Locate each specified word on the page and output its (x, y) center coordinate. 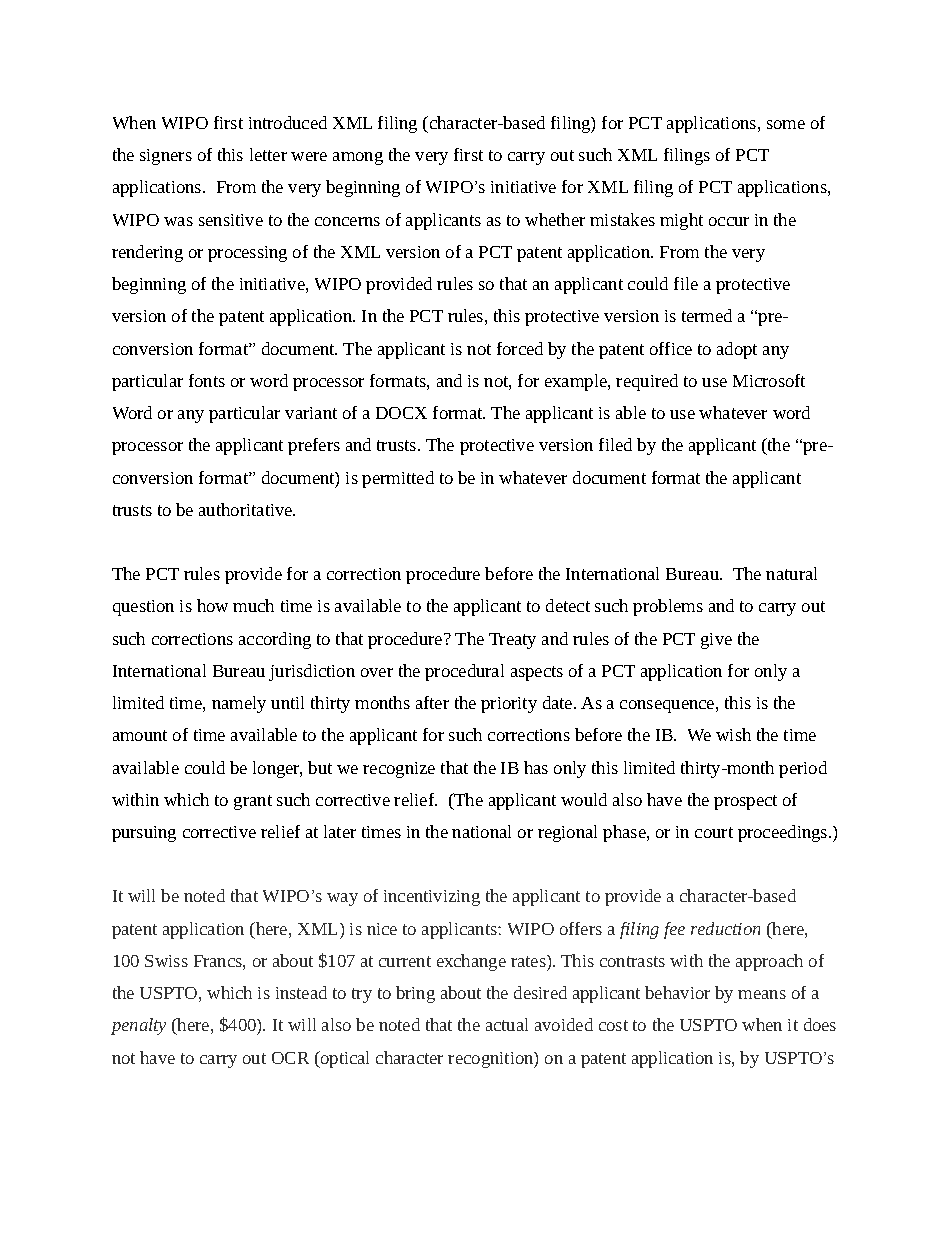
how (212, 605)
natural (791, 573)
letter (268, 154)
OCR (290, 1058)
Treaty (512, 641)
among (358, 158)
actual (507, 1024)
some (786, 124)
